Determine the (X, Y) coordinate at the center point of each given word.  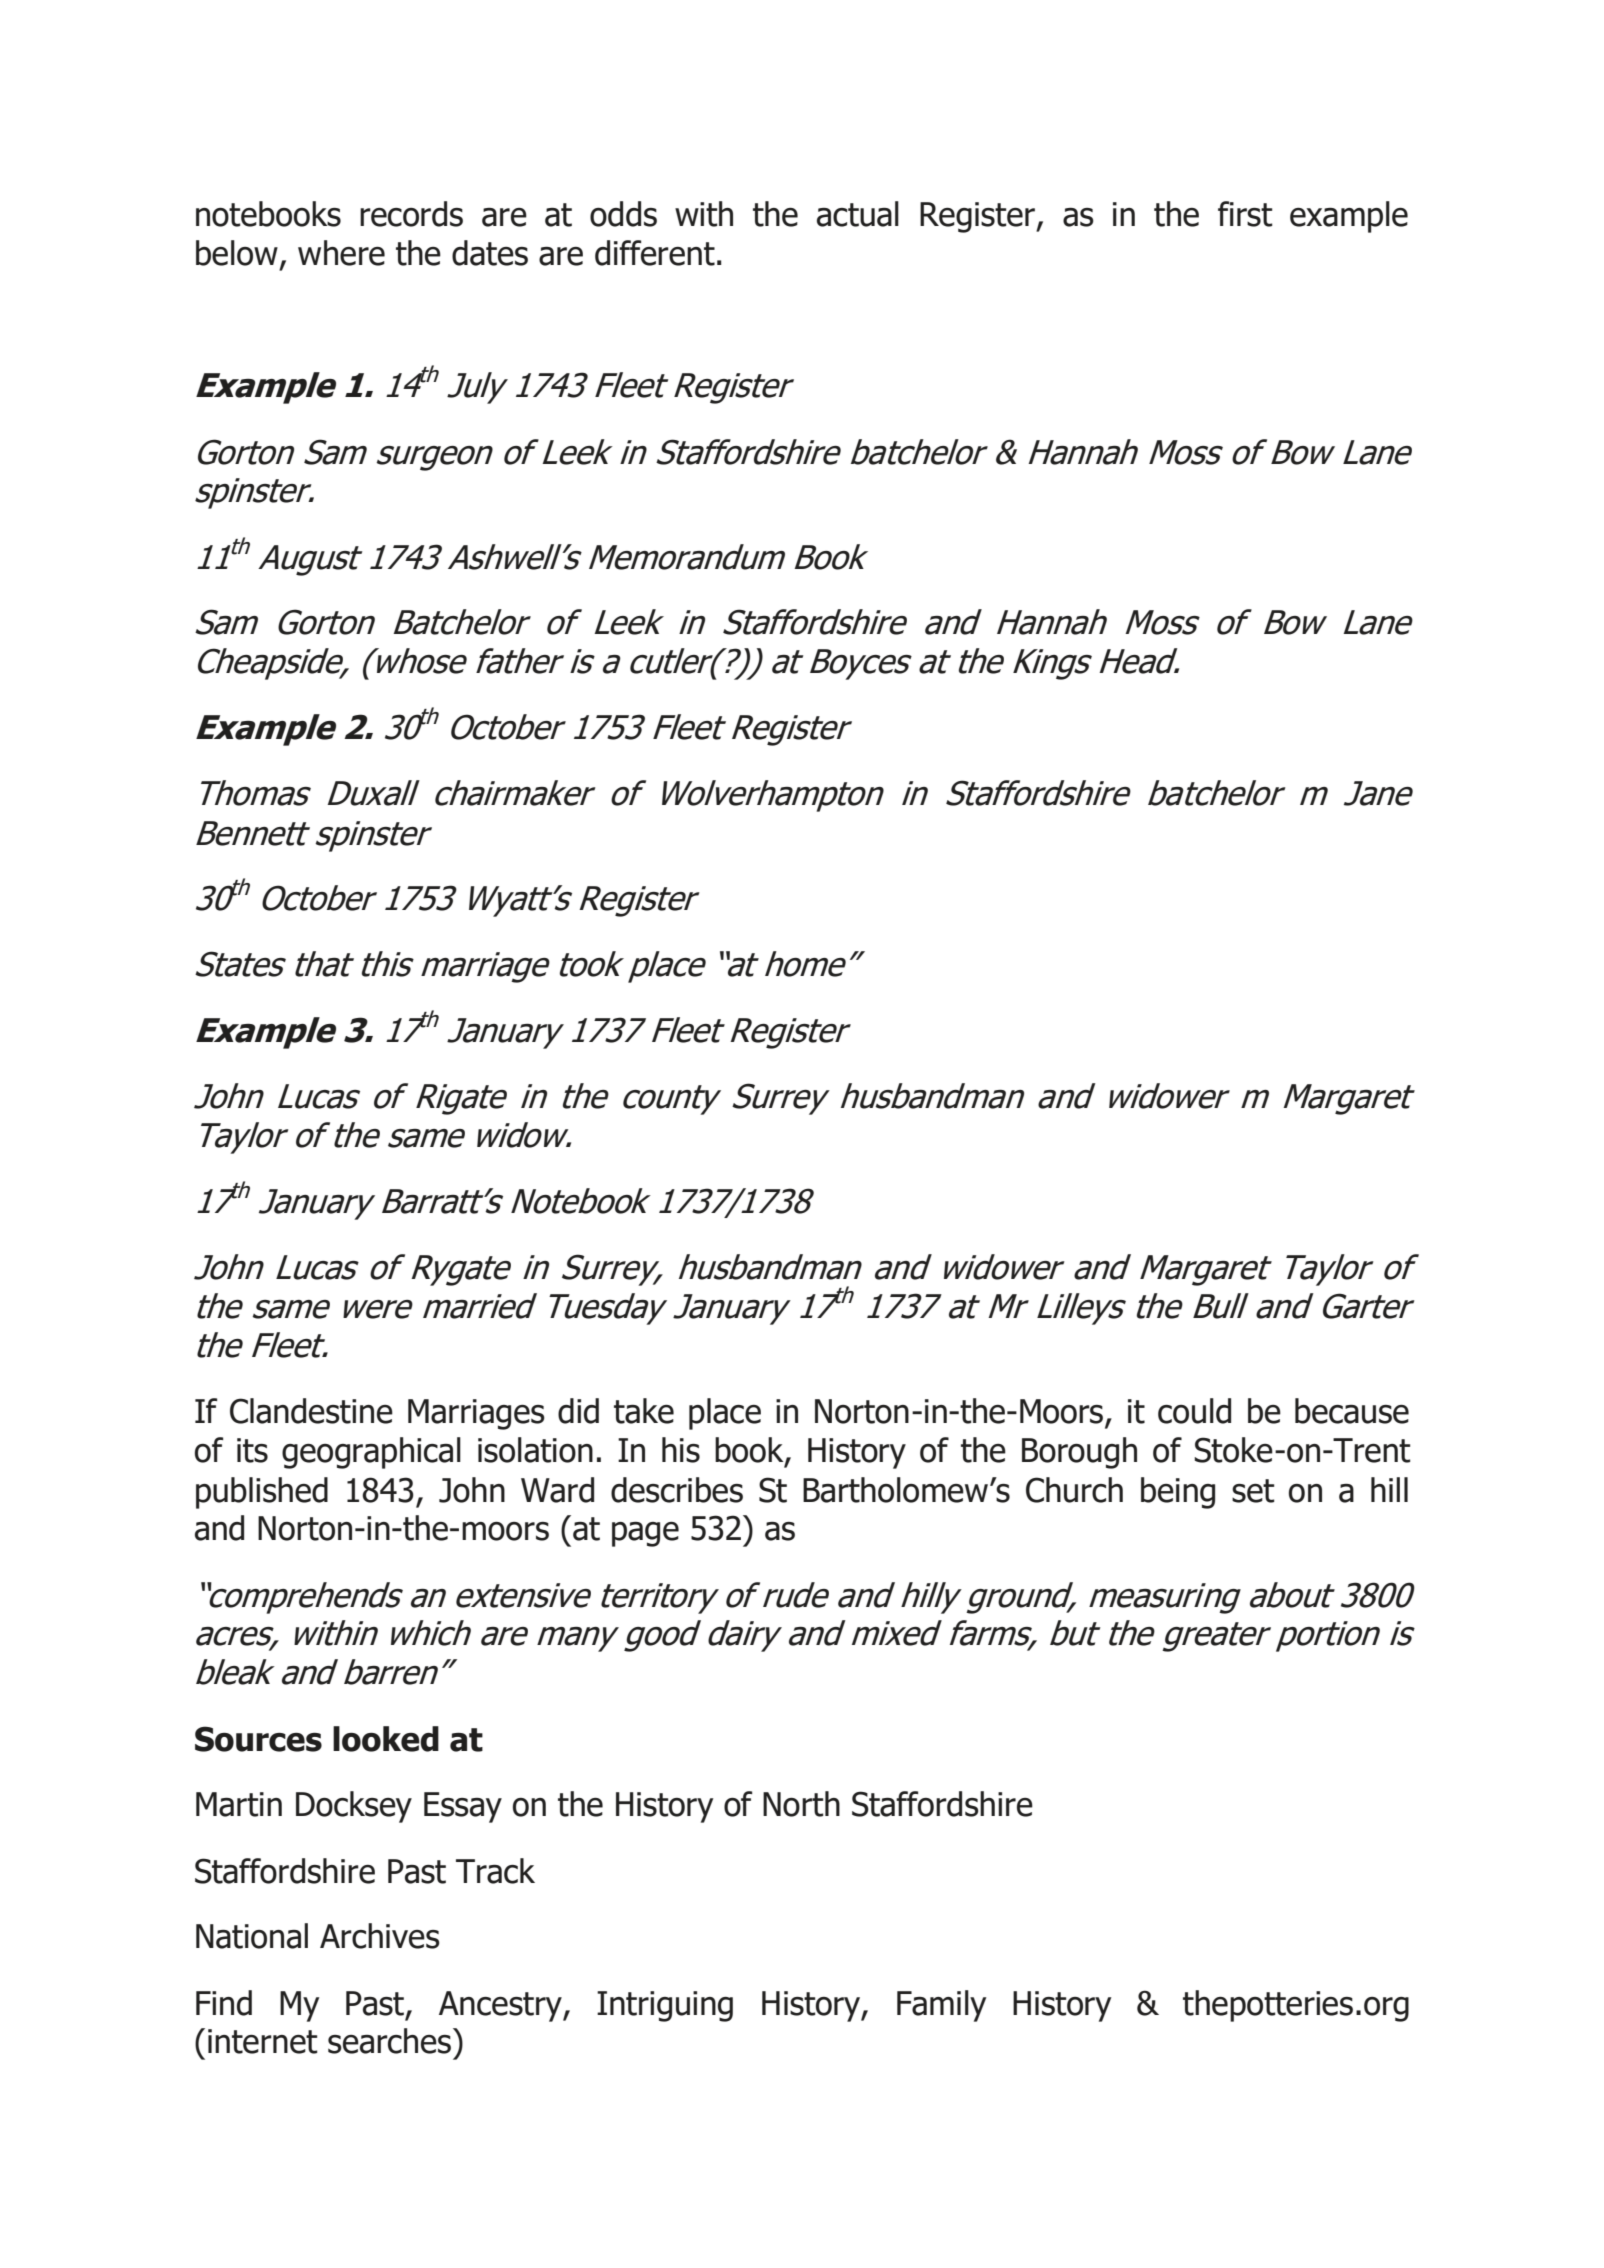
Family (941, 2006)
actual (858, 214)
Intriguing (665, 2006)
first (1245, 214)
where (341, 253)
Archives (380, 1936)
